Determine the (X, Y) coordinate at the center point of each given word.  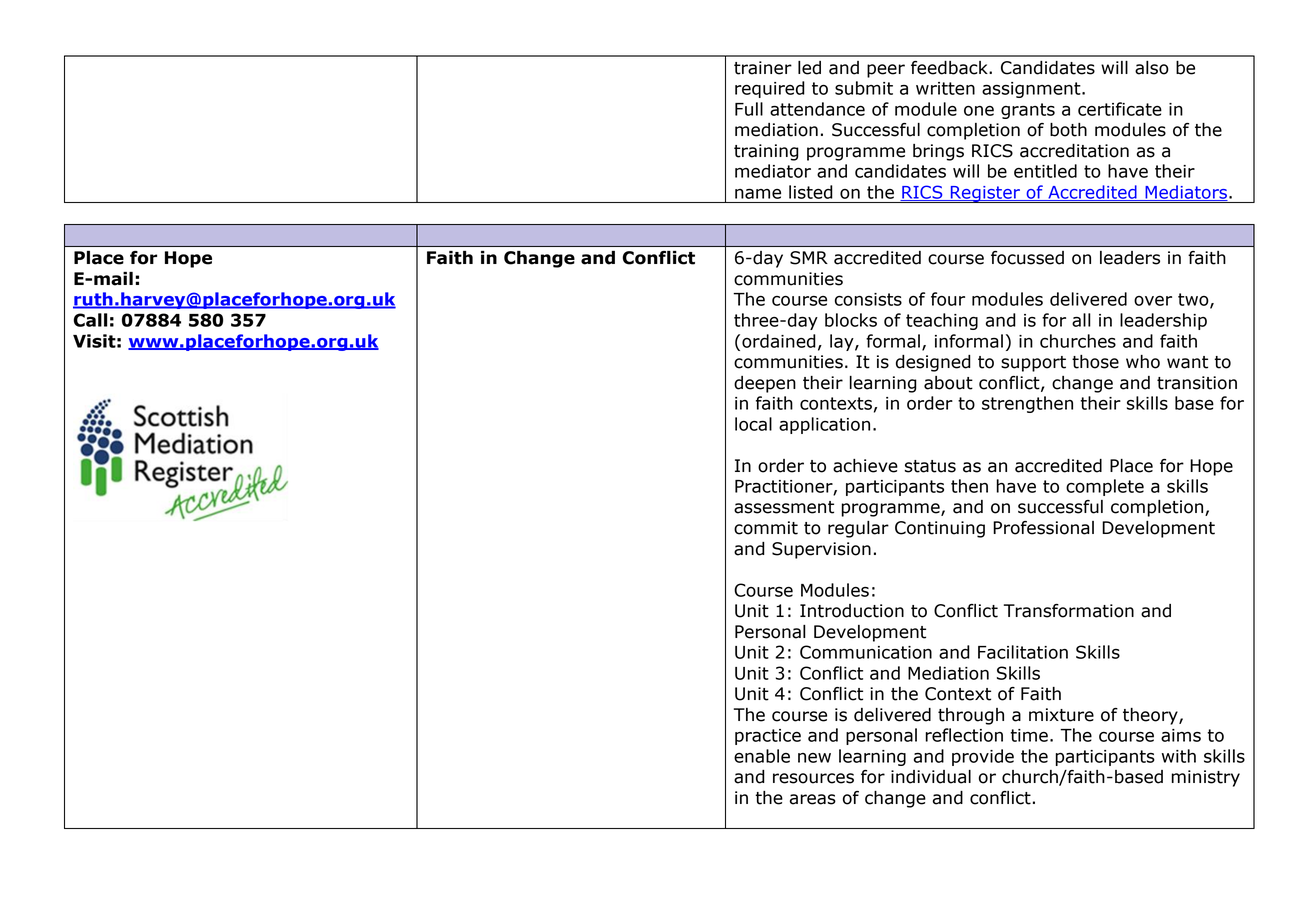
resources (813, 778)
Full (749, 109)
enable (762, 756)
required (770, 89)
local (753, 424)
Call (90, 320)
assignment (1032, 90)
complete (1105, 487)
